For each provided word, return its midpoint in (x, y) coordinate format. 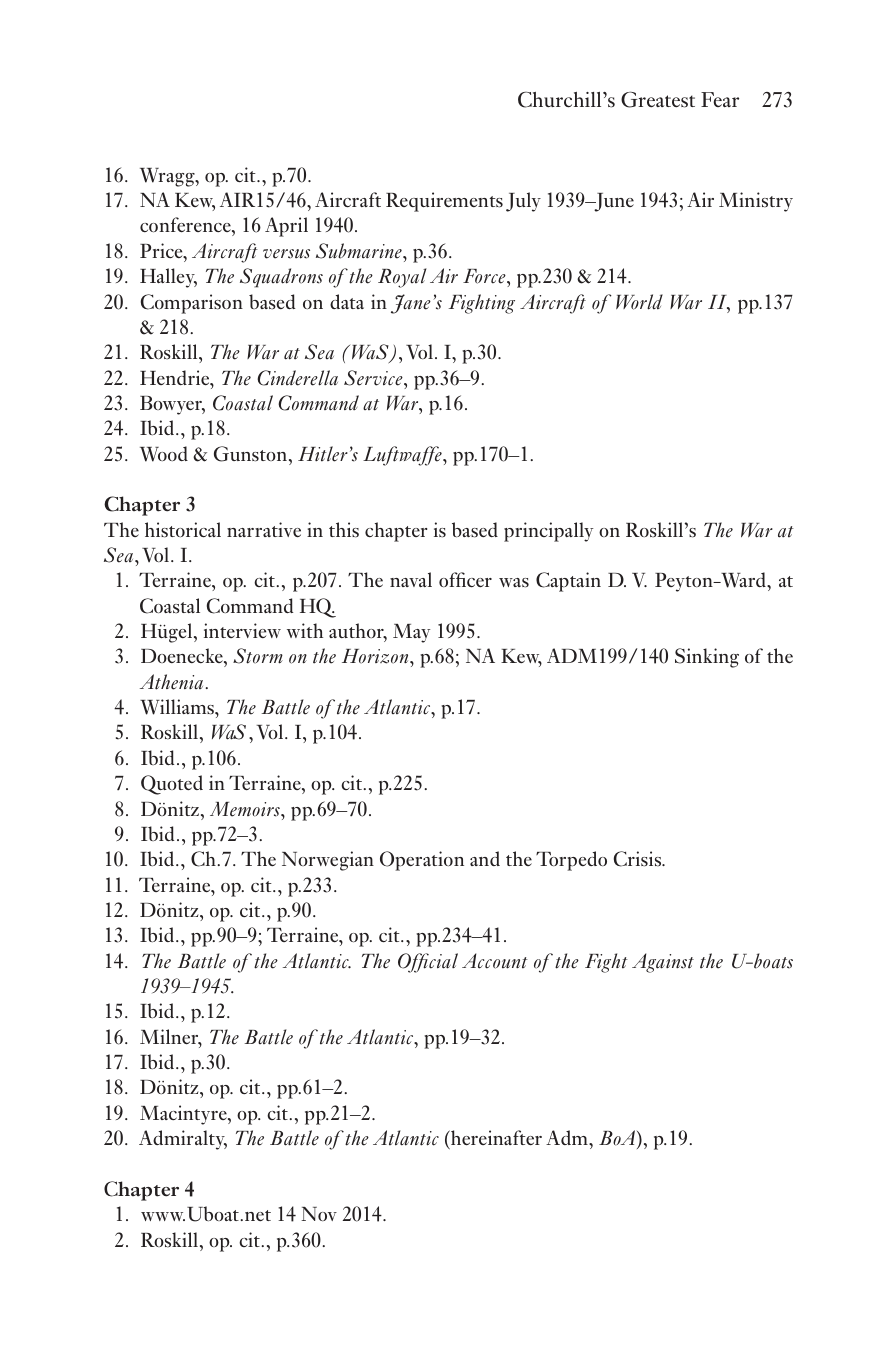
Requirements (444, 202)
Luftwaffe (403, 456)
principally (548, 532)
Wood (164, 454)
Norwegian (328, 861)
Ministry (756, 202)
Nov (319, 1214)
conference (186, 226)
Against (663, 963)
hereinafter (495, 1137)
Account (495, 961)
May (411, 633)
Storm (258, 656)
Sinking (707, 658)
